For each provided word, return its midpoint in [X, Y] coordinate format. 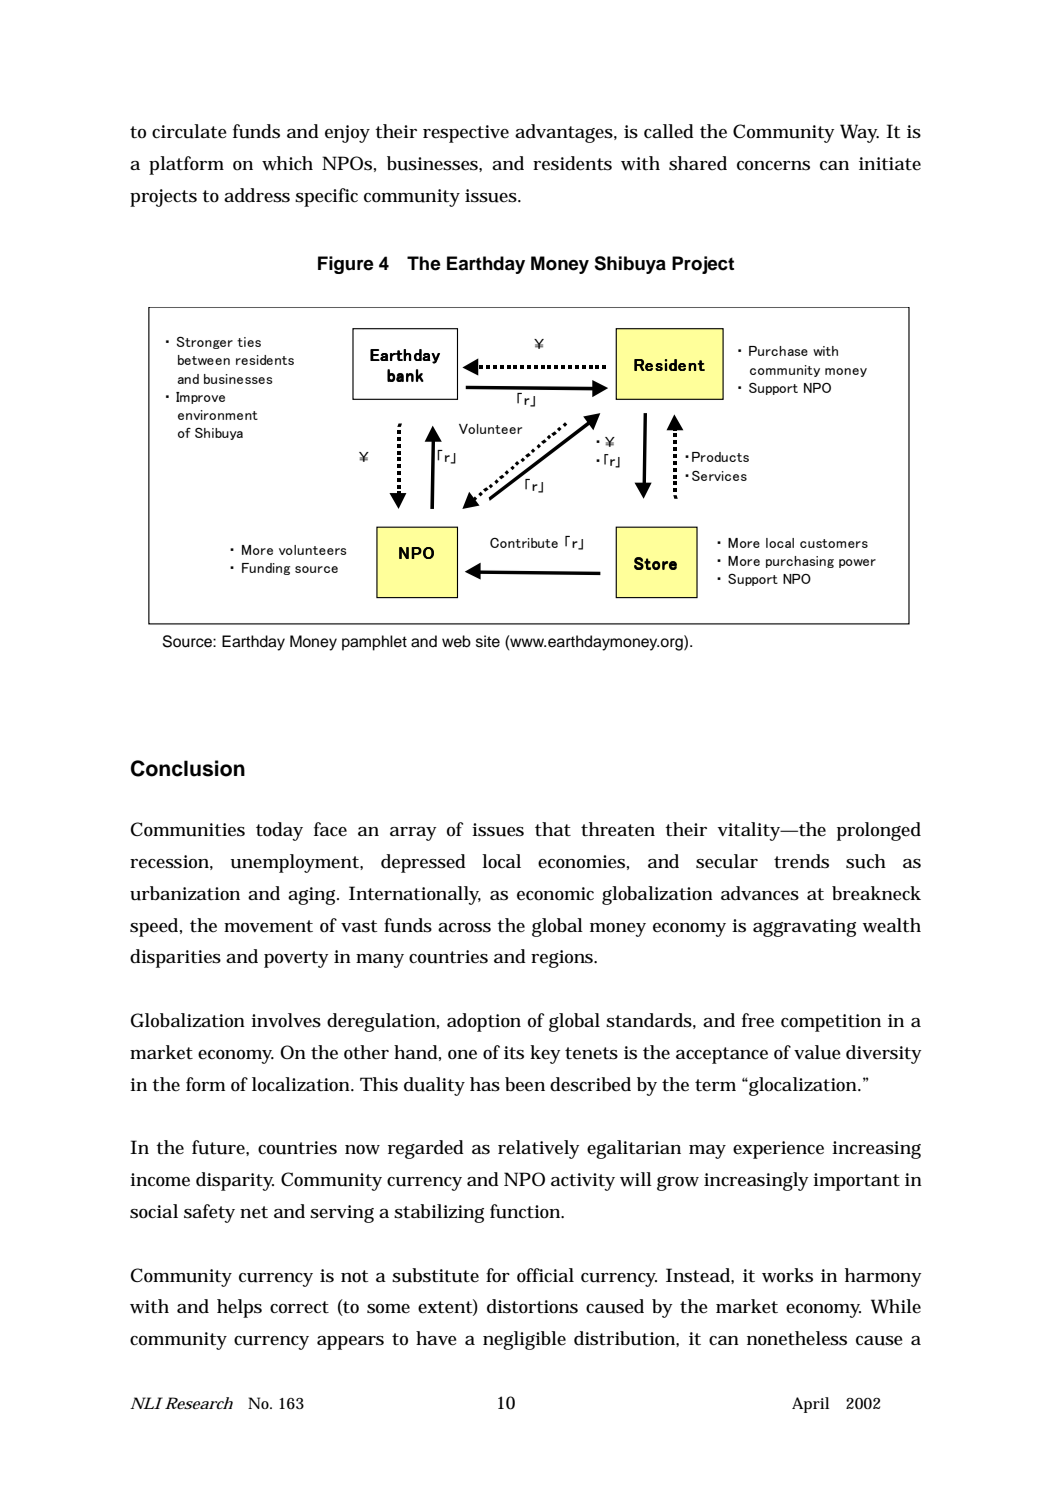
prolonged [879, 831]
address [257, 195]
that [553, 829]
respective [466, 134]
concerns [773, 166]
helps [239, 1308]
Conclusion [188, 768]
